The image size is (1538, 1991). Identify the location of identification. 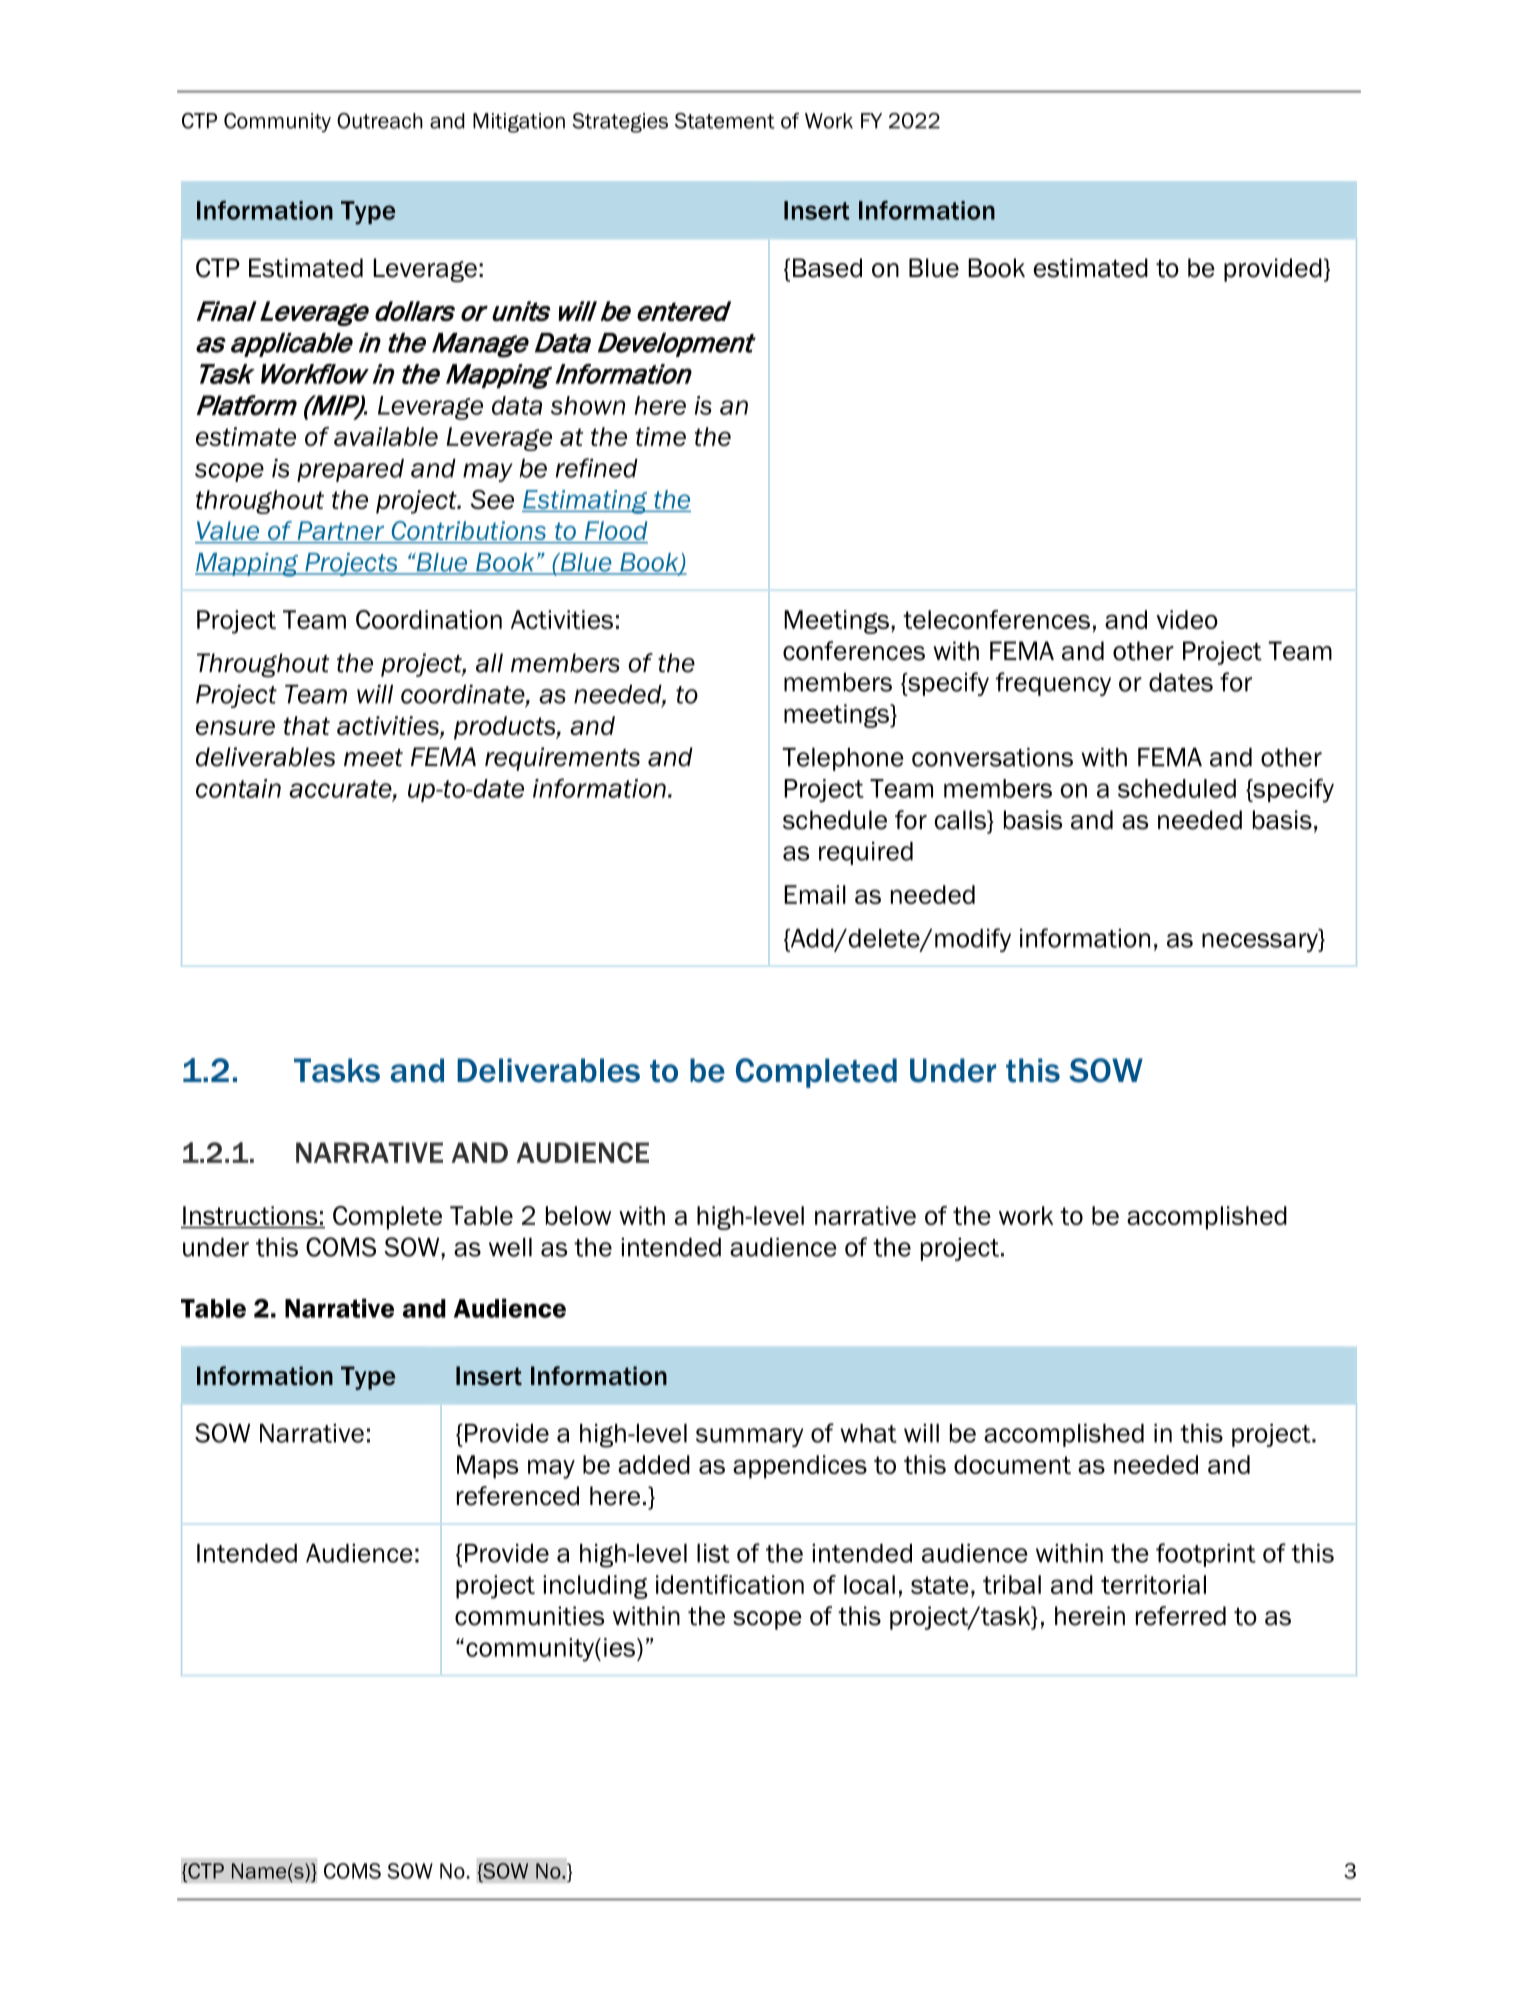
(730, 1584).
